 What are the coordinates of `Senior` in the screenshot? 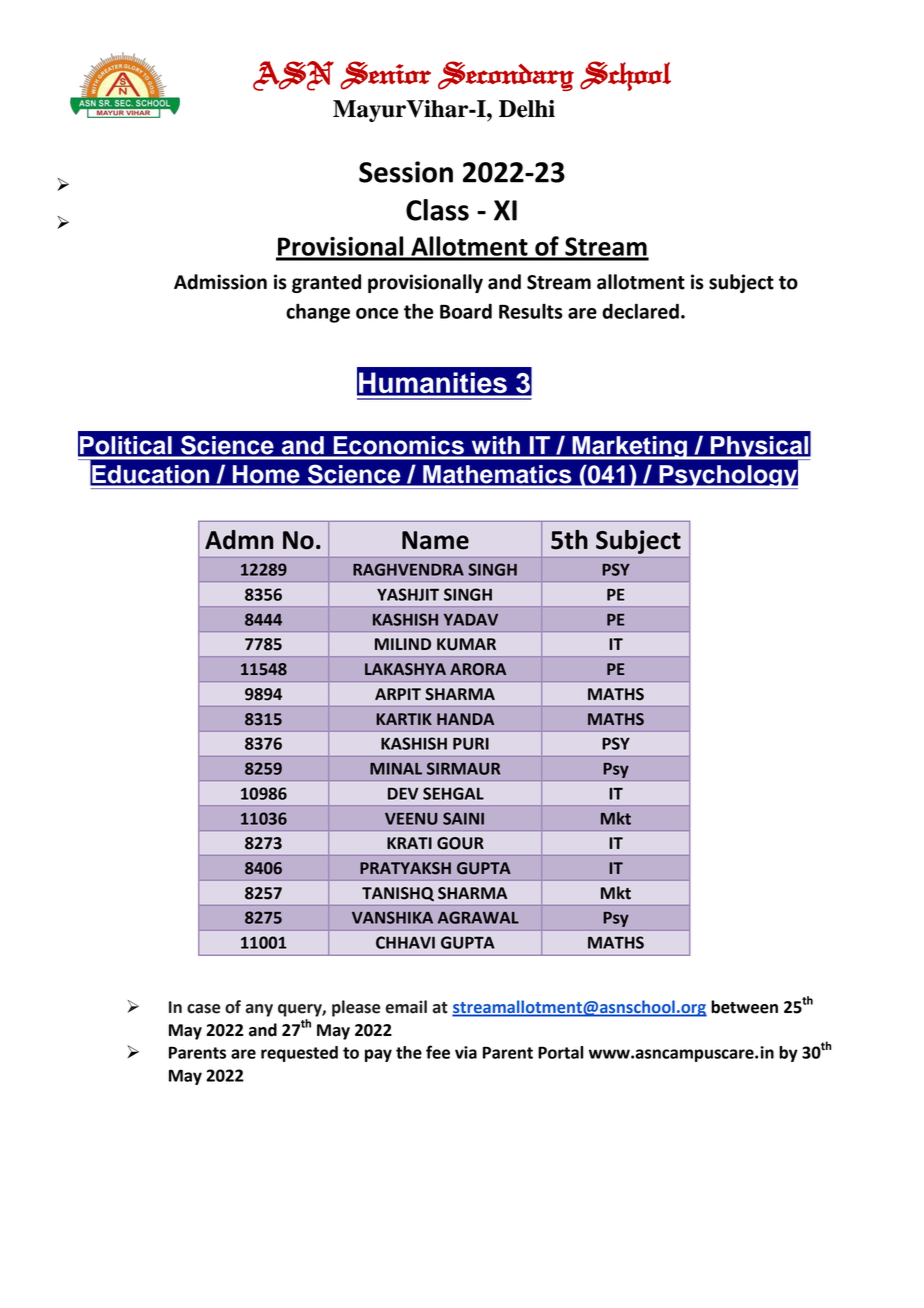 It's located at (385, 75).
